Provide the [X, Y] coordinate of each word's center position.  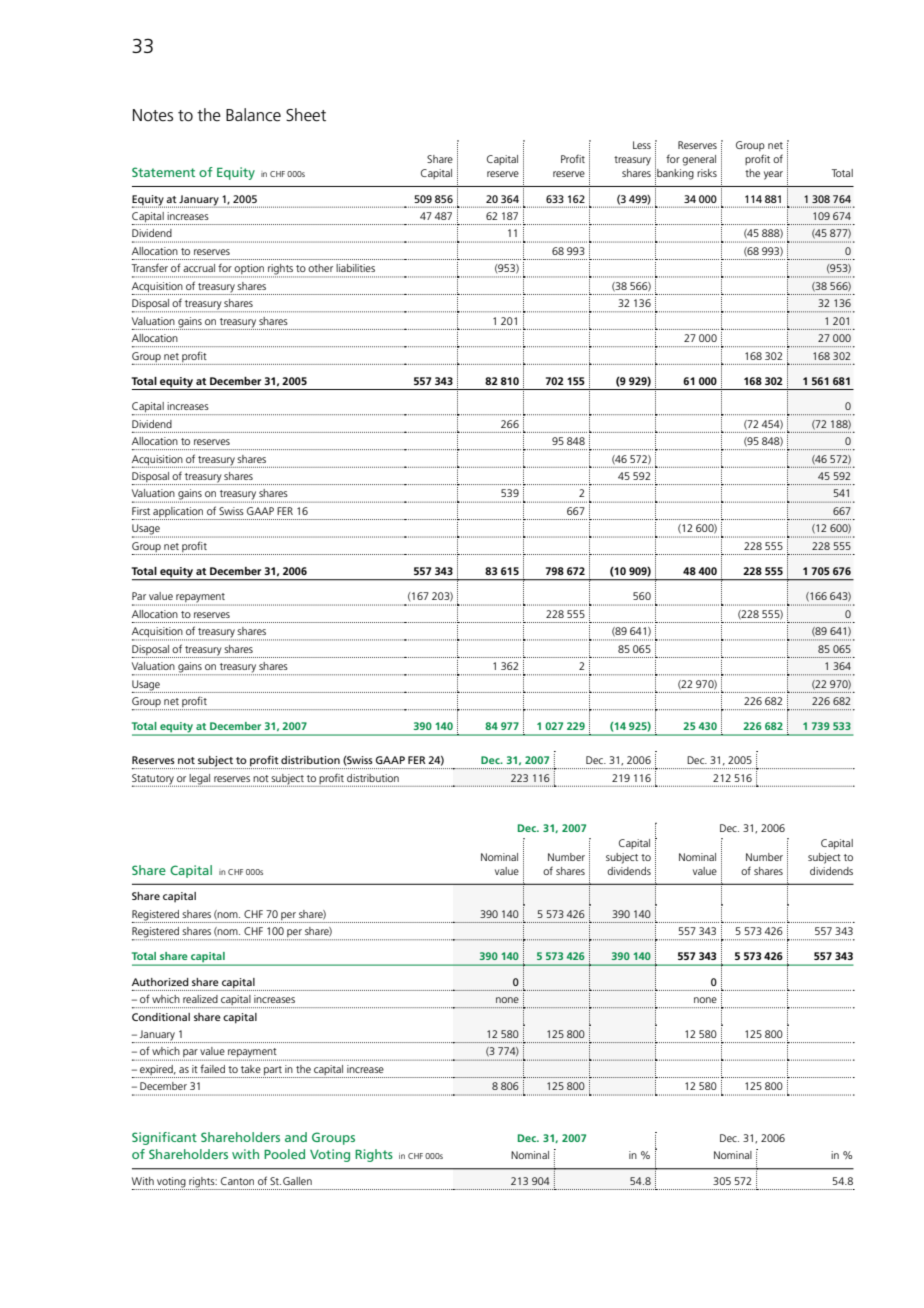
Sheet [306, 115]
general [699, 160]
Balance [253, 115]
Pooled [284, 1154]
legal [199, 780]
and [296, 1137]
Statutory [153, 780]
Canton [237, 1181]
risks [707, 173]
